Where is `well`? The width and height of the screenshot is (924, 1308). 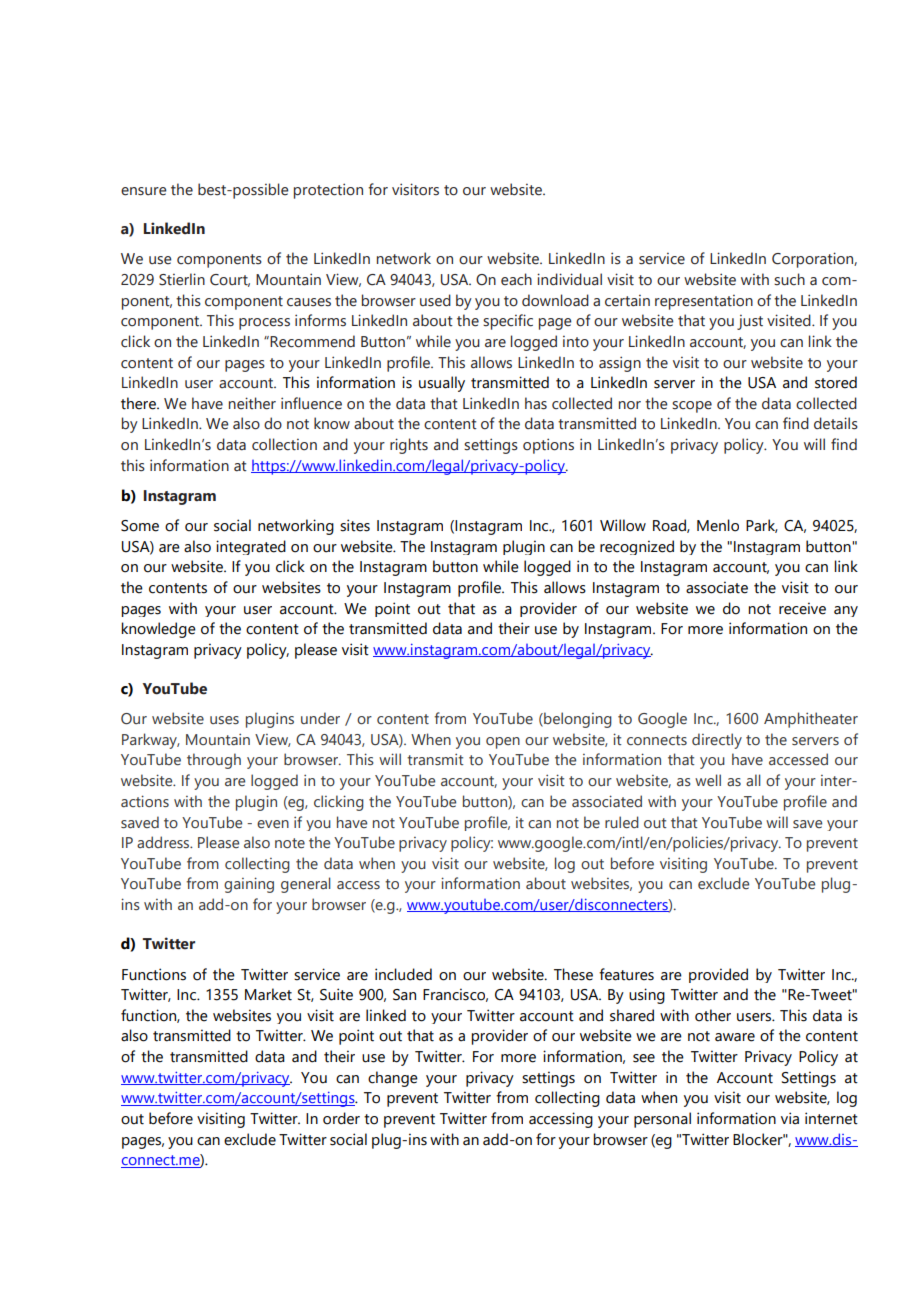
well is located at coordinates (708, 780).
